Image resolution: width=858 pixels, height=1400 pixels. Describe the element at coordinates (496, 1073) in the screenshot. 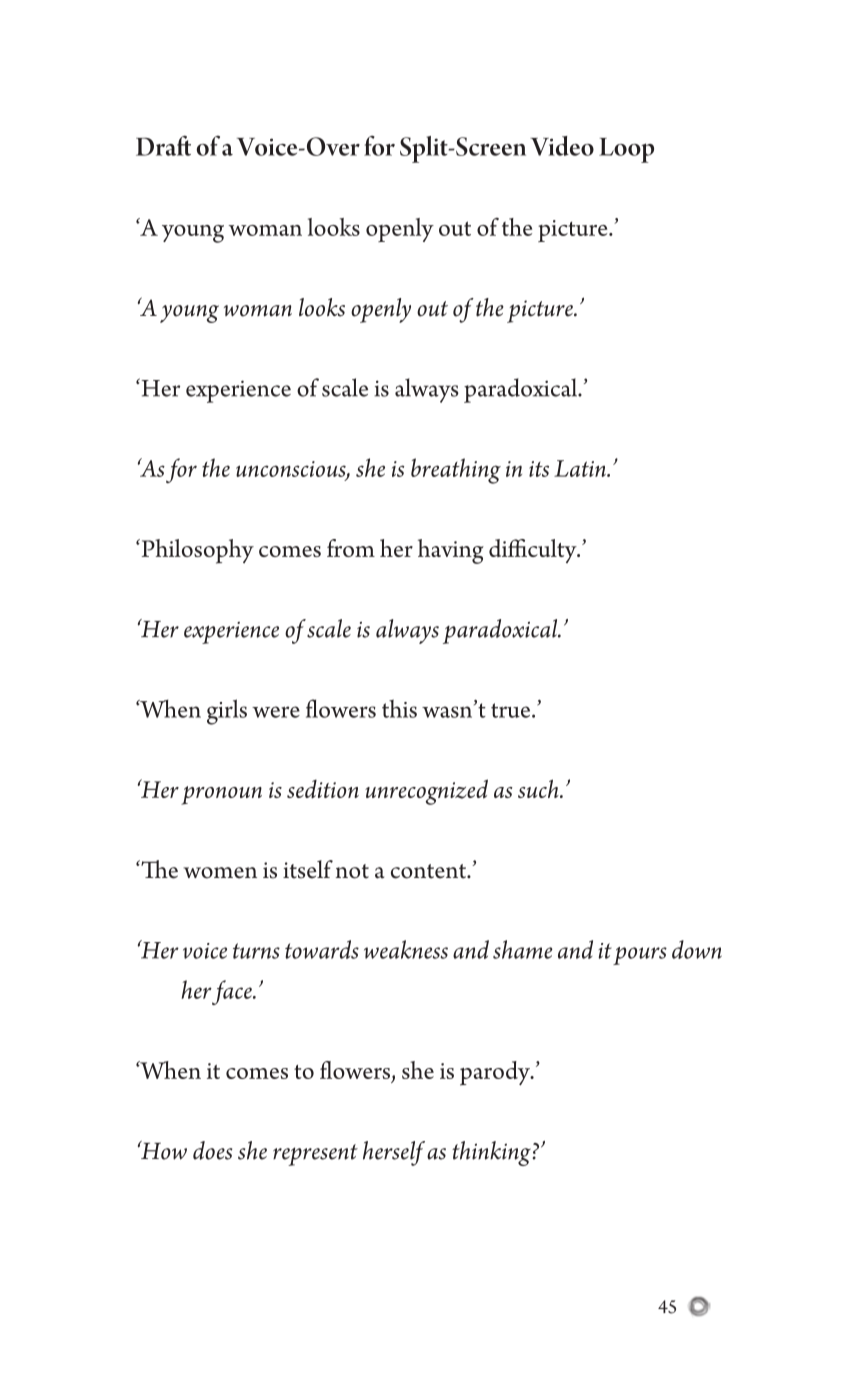

I see `parody` at that location.
